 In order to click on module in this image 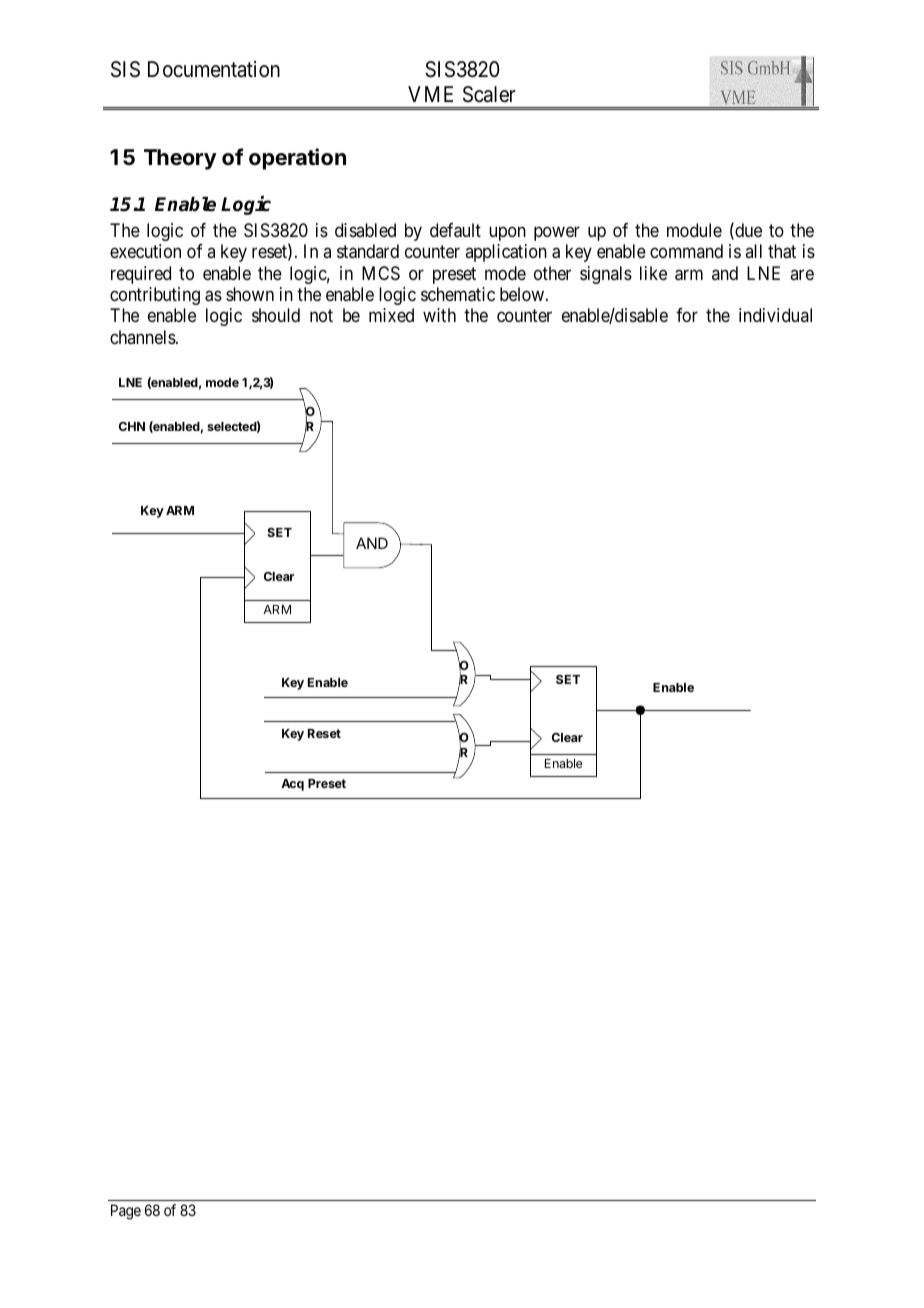, I will do `click(694, 230)`.
